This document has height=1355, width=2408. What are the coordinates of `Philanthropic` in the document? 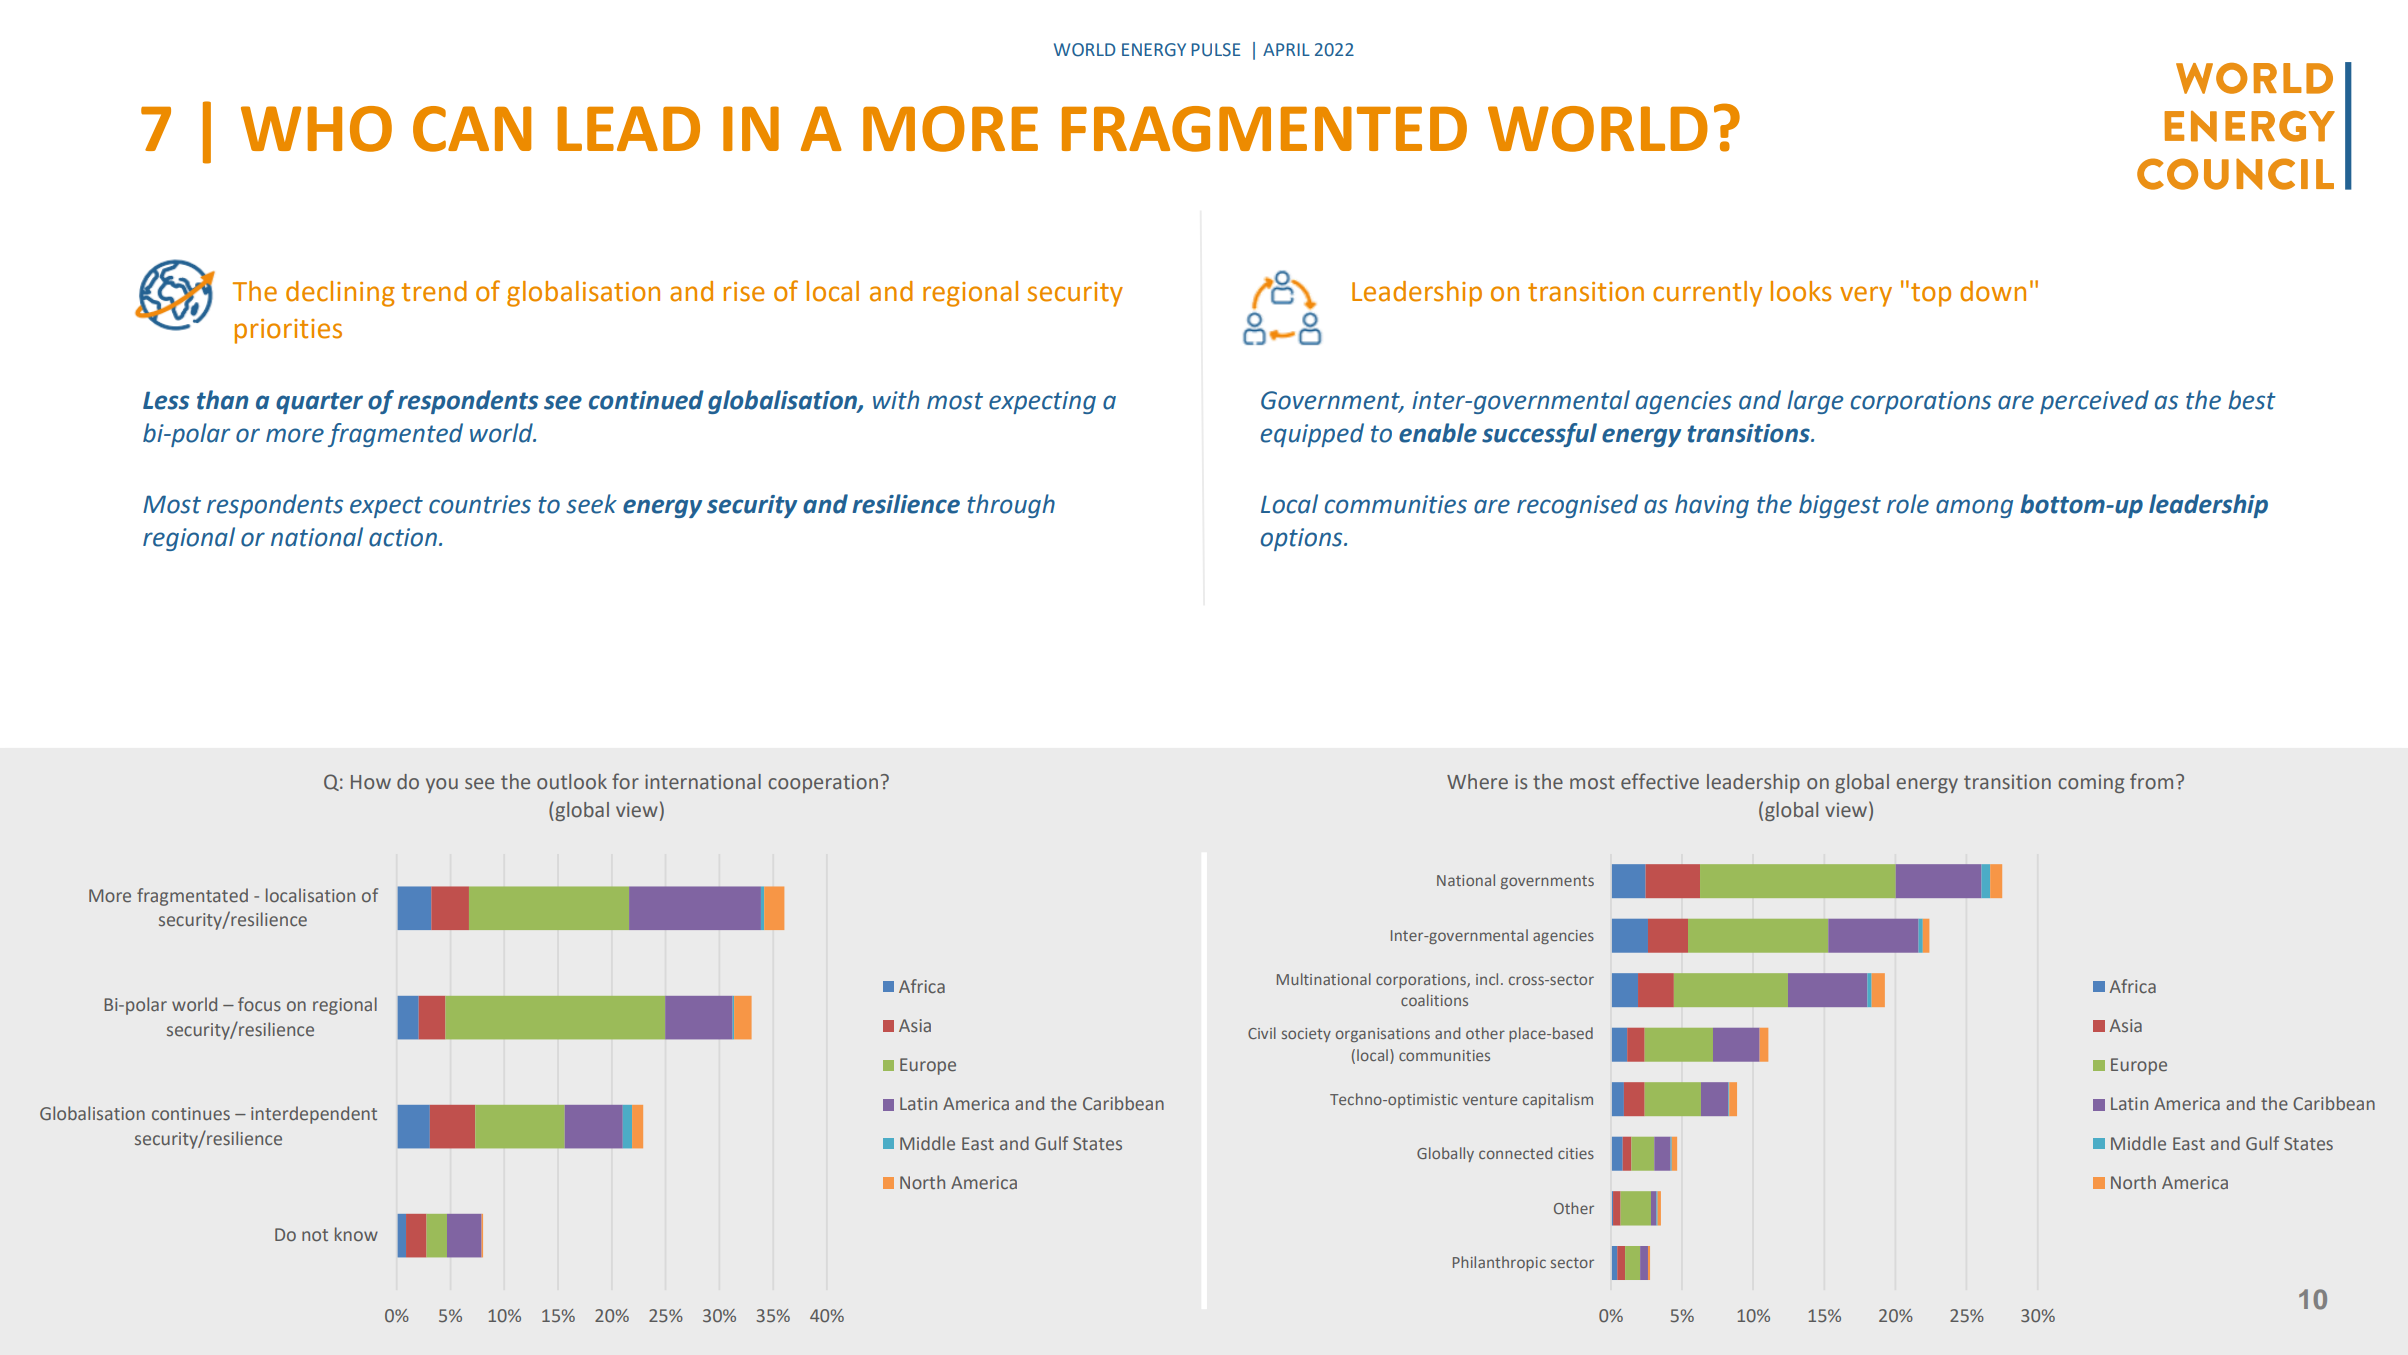 It's located at (1499, 1263).
